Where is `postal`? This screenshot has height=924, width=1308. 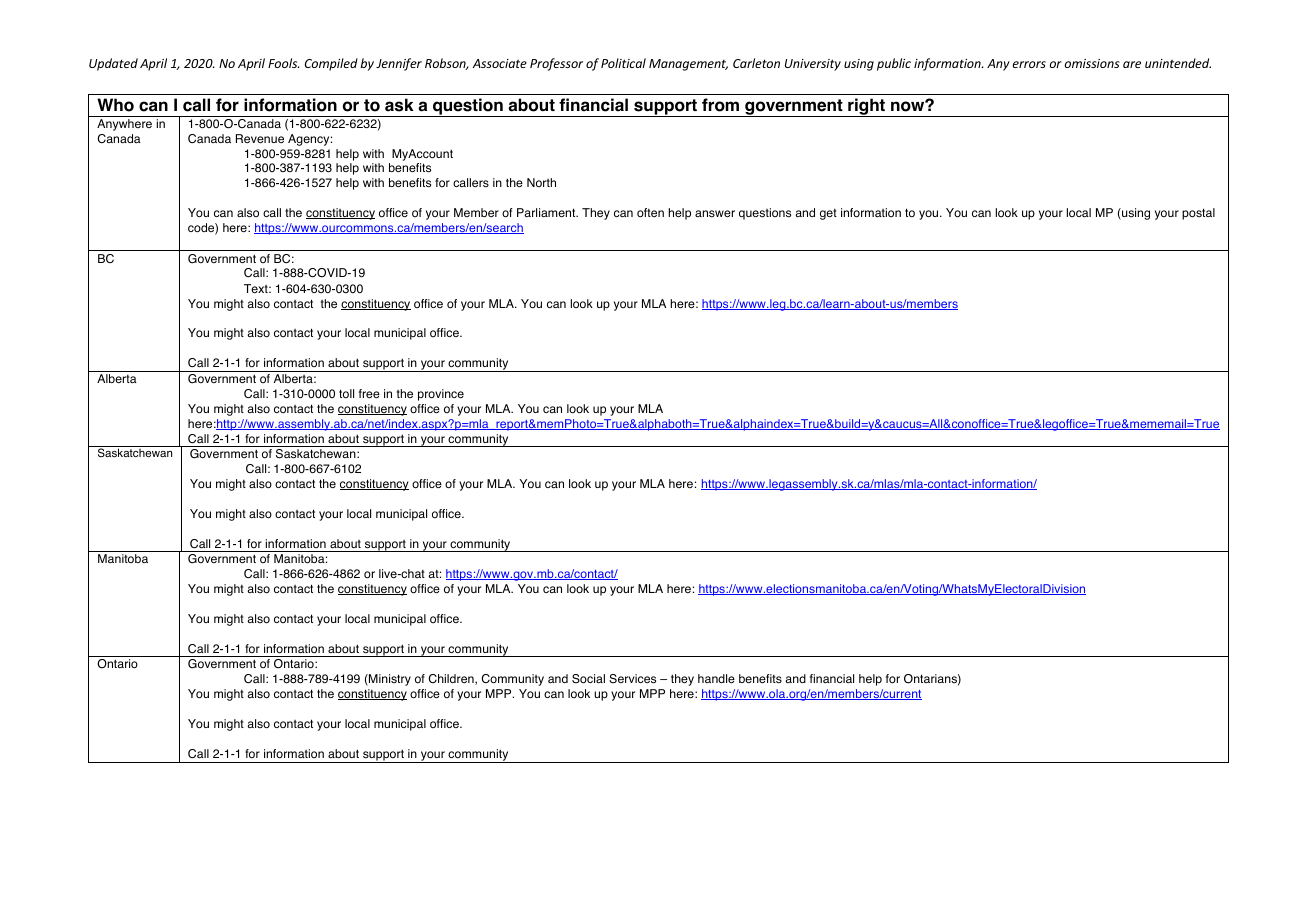 postal is located at coordinates (1198, 214).
